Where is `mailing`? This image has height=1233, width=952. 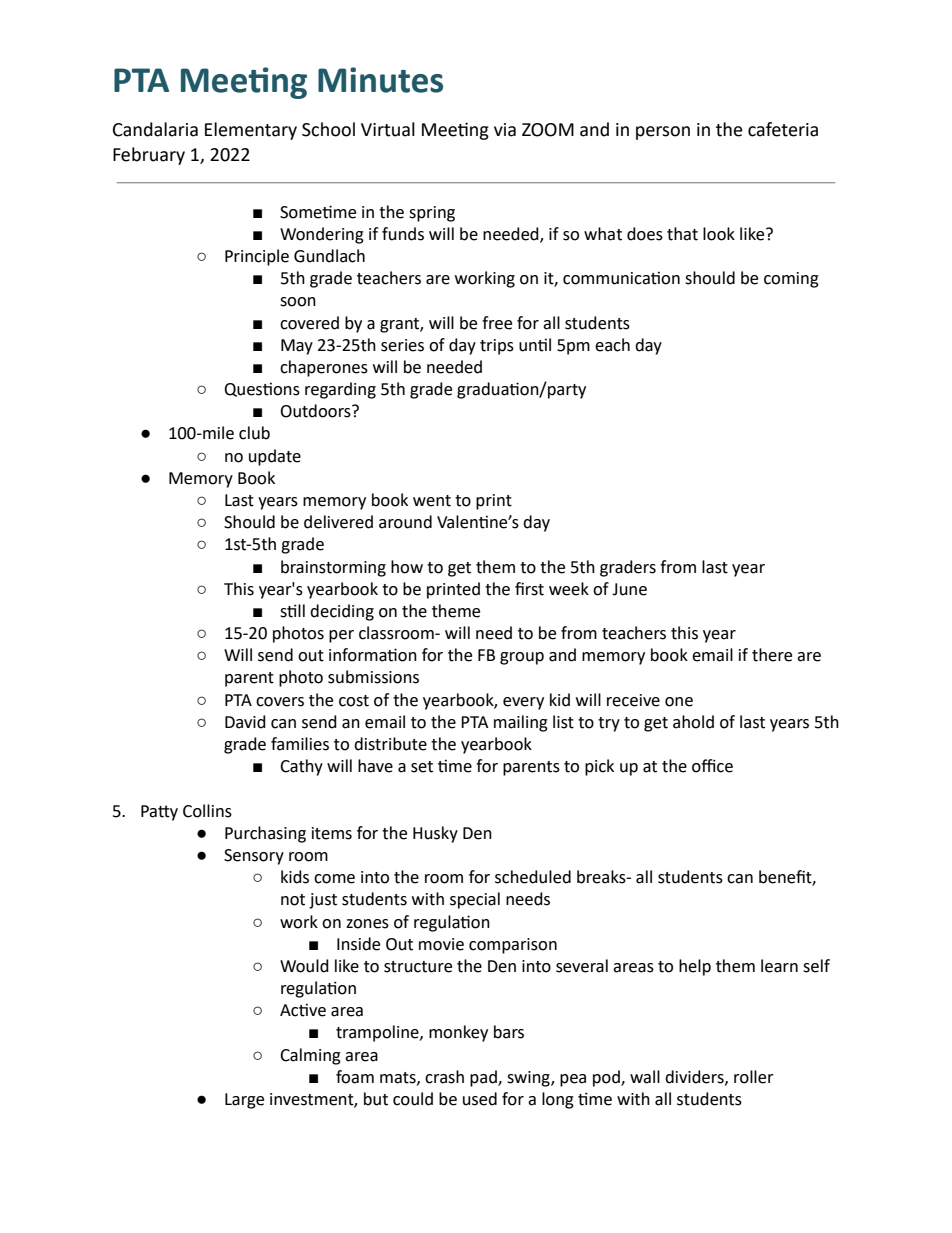 mailing is located at coordinates (521, 723).
